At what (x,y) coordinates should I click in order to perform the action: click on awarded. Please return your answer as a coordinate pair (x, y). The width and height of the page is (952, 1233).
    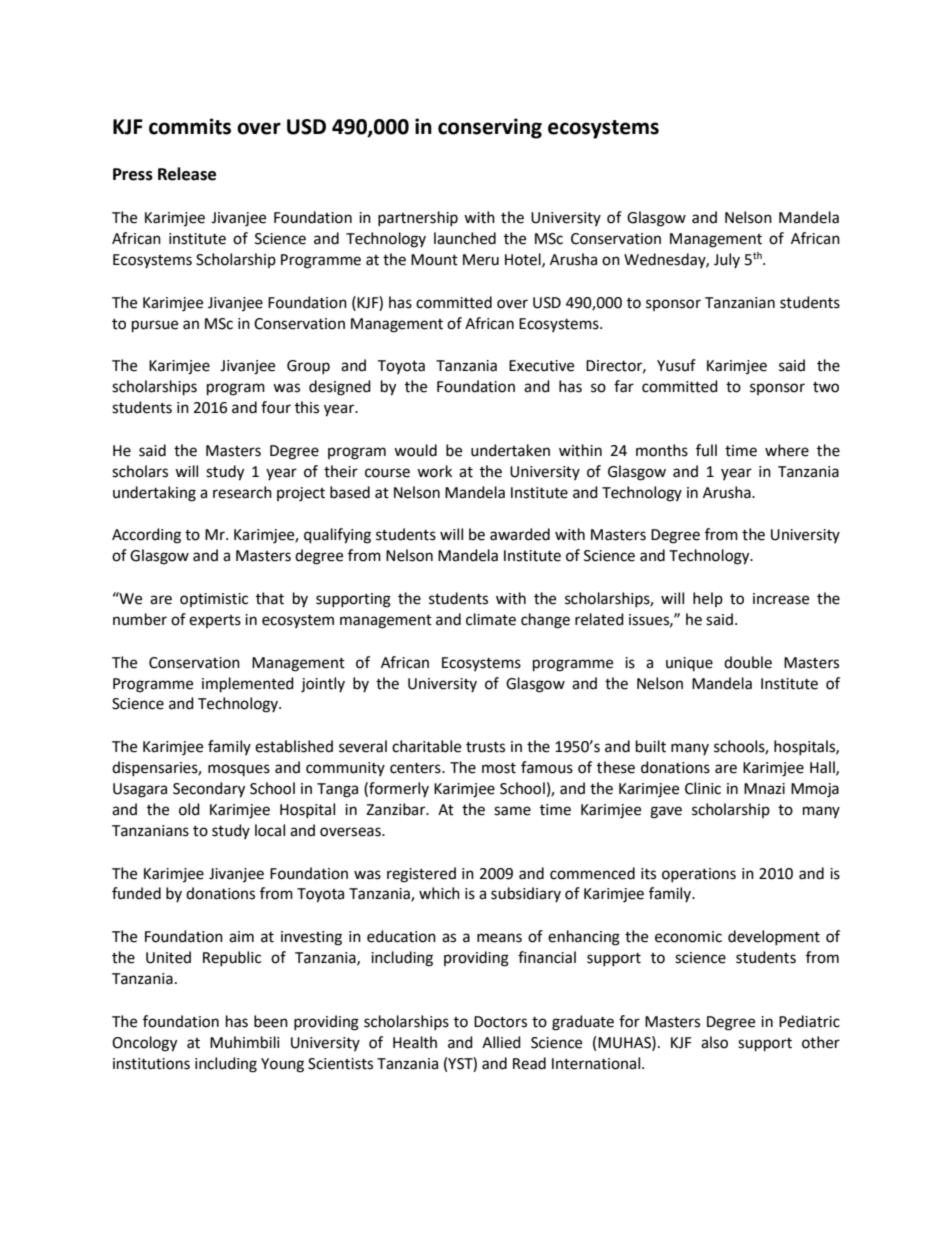
    Looking at the image, I should click on (520, 534).
